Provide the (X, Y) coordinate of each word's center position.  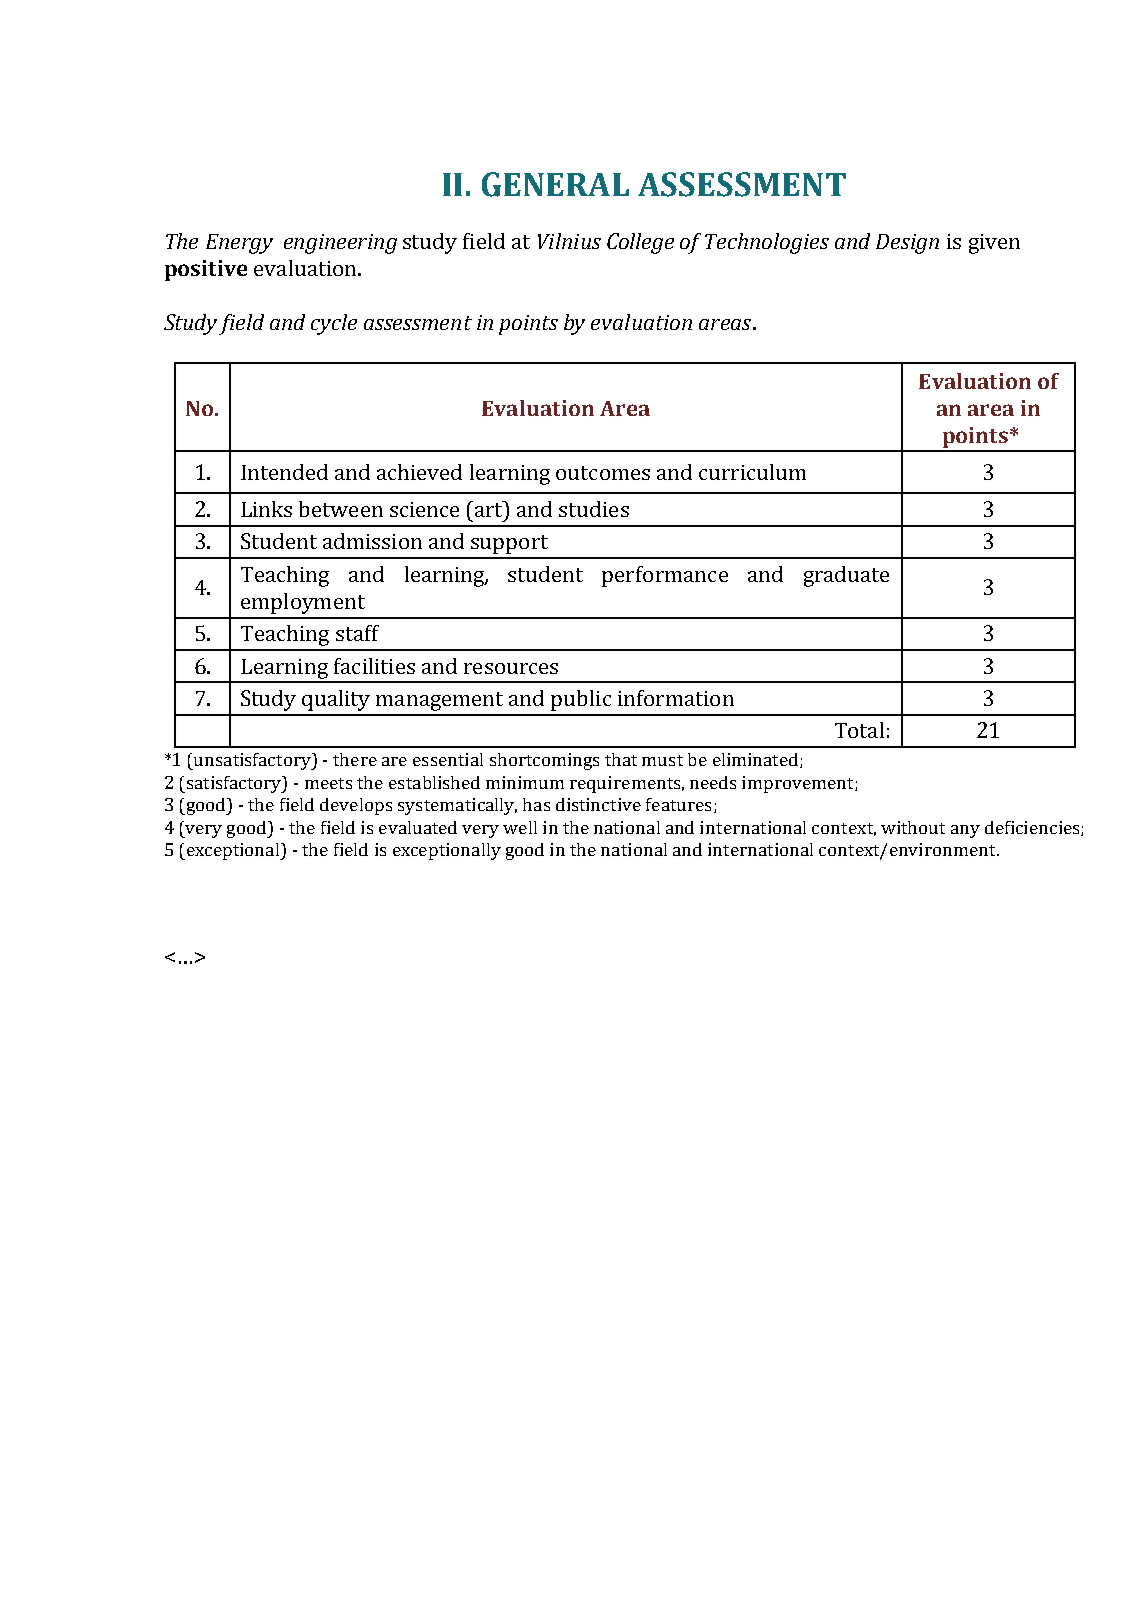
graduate (846, 576)
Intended (284, 472)
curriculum (752, 472)
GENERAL (555, 184)
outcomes (603, 473)
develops (356, 806)
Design (907, 244)
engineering (340, 244)
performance (665, 576)
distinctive (598, 804)
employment (303, 603)
